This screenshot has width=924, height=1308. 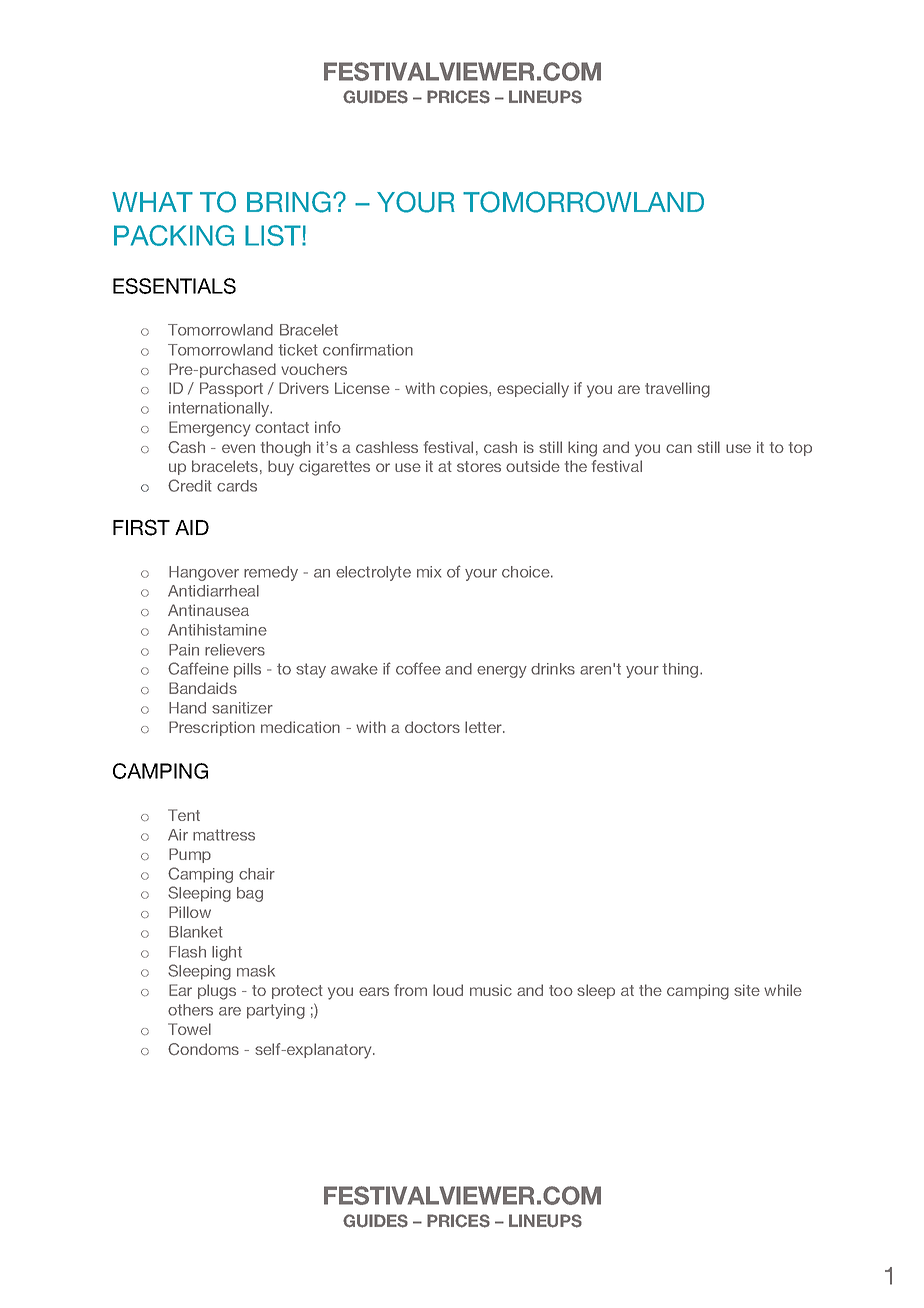 I want to click on thing, so click(x=681, y=670).
